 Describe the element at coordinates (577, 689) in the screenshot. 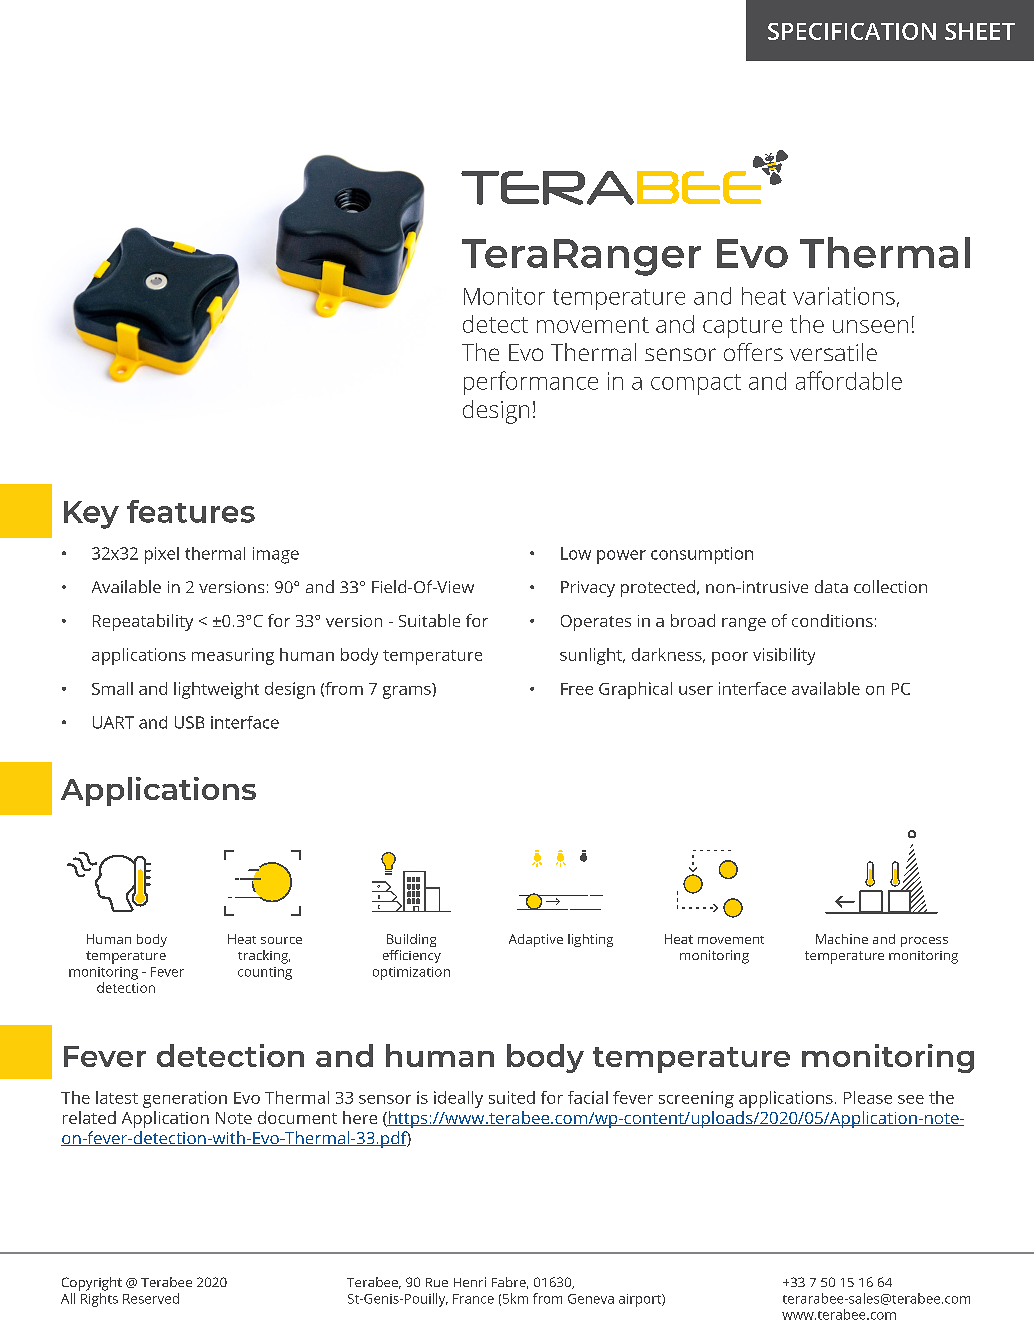

I see `Free` at that location.
